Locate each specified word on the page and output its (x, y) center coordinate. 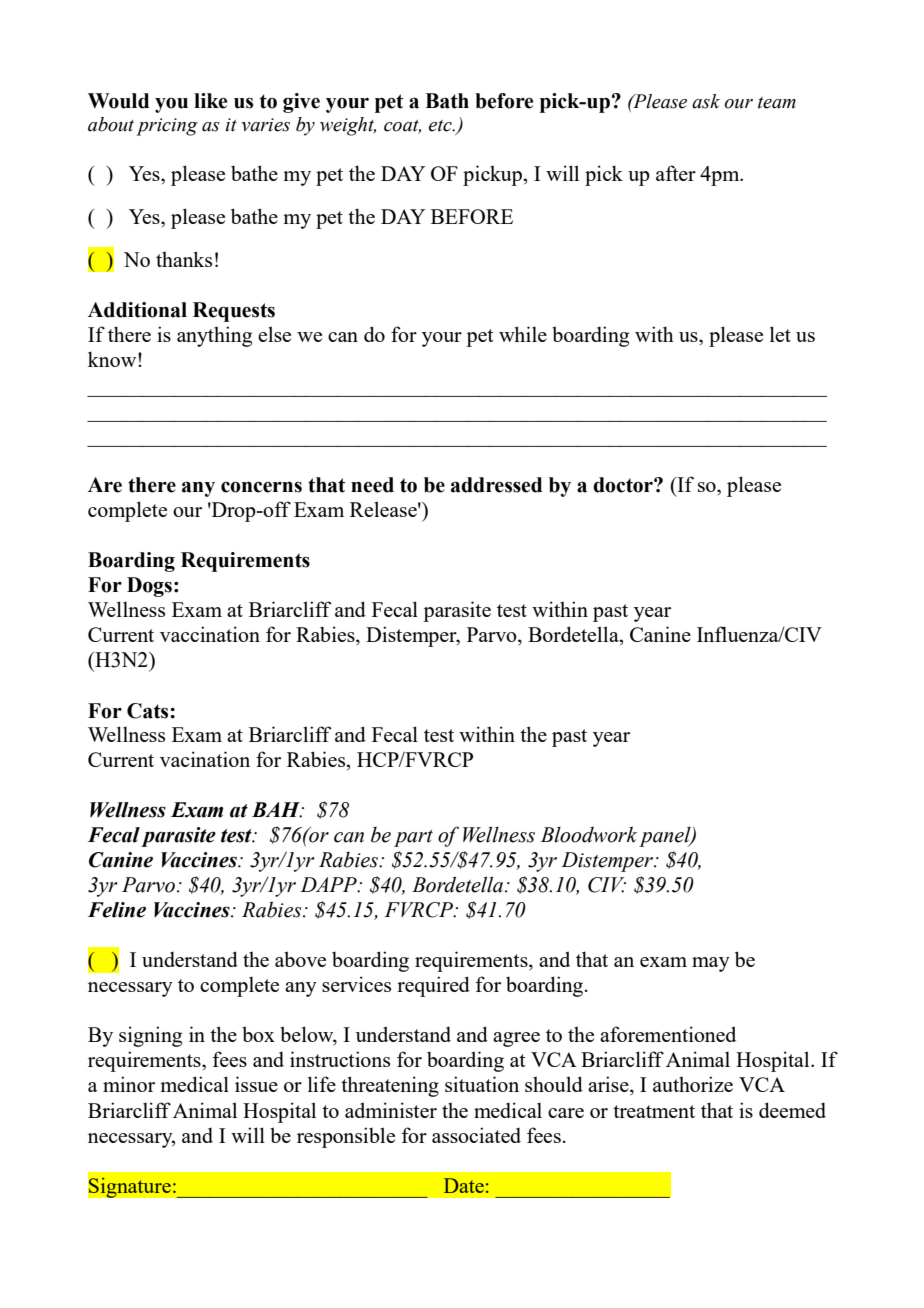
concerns (261, 487)
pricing (167, 127)
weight (348, 126)
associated (476, 1135)
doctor (624, 485)
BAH (277, 810)
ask (706, 101)
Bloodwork (589, 834)
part (413, 838)
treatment (654, 1111)
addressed (496, 485)
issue (256, 1084)
